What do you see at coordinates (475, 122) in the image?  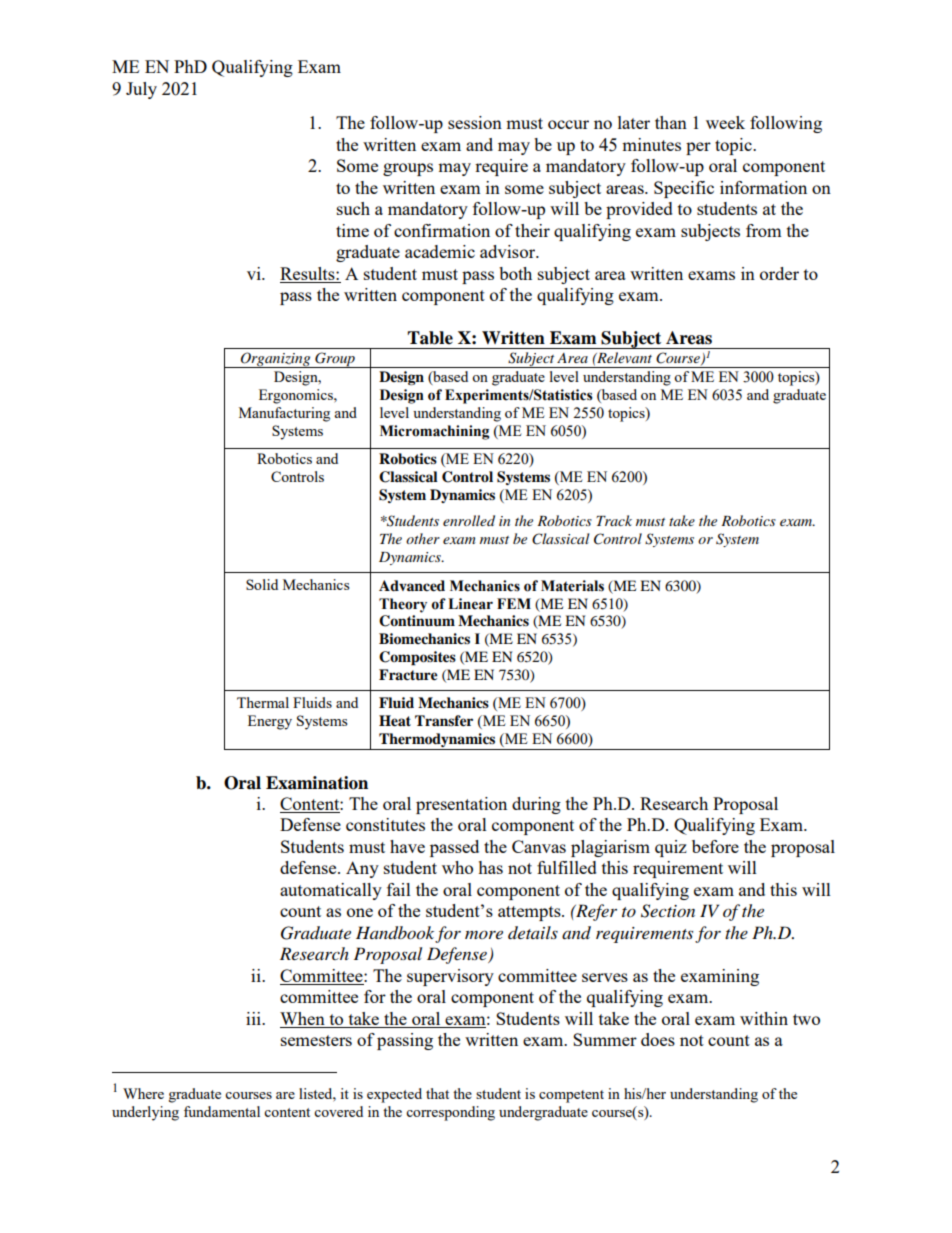 I see `session` at bounding box center [475, 122].
